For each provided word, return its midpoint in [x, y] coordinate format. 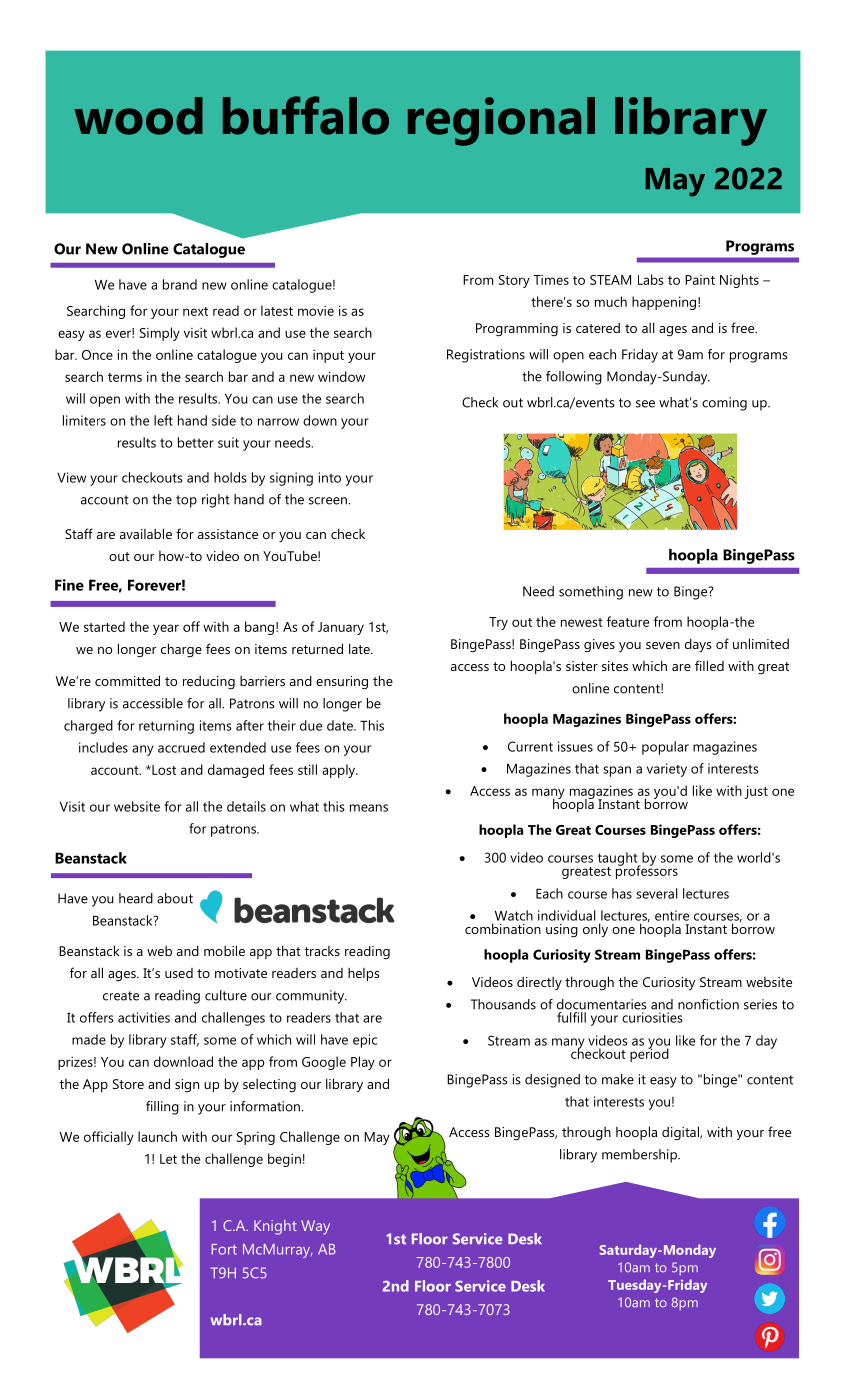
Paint [700, 280]
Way [315, 1227]
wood [138, 116]
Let [168, 1159]
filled [709, 665]
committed [127, 680]
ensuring [342, 683]
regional [501, 121]
